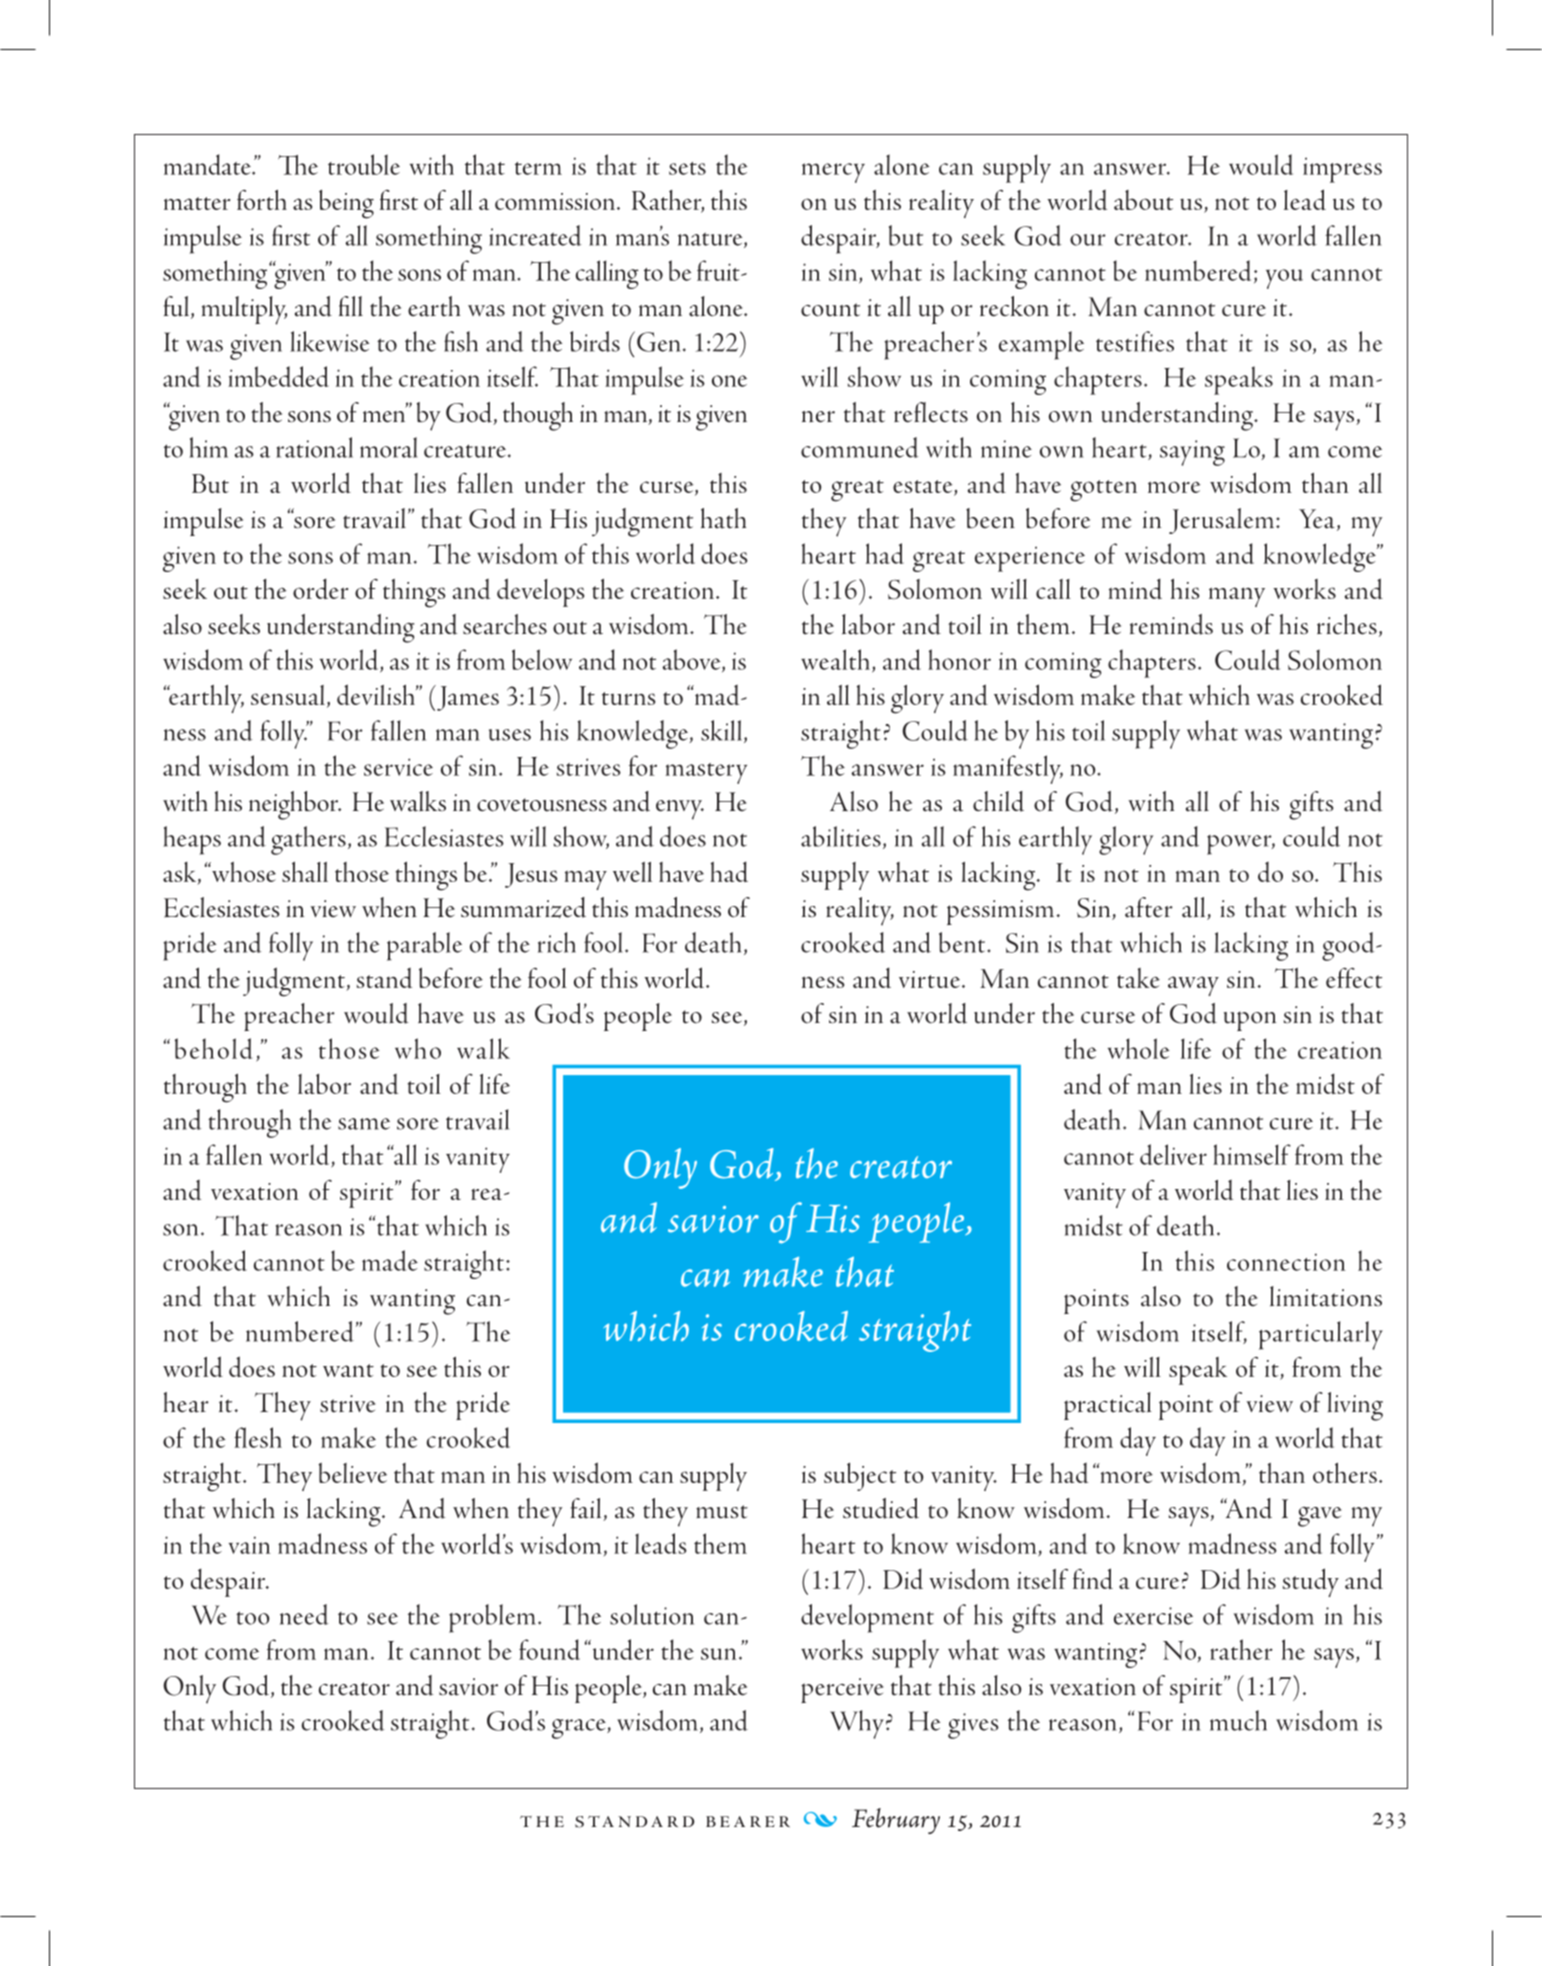  I want to click on believe, so click(352, 1473).
